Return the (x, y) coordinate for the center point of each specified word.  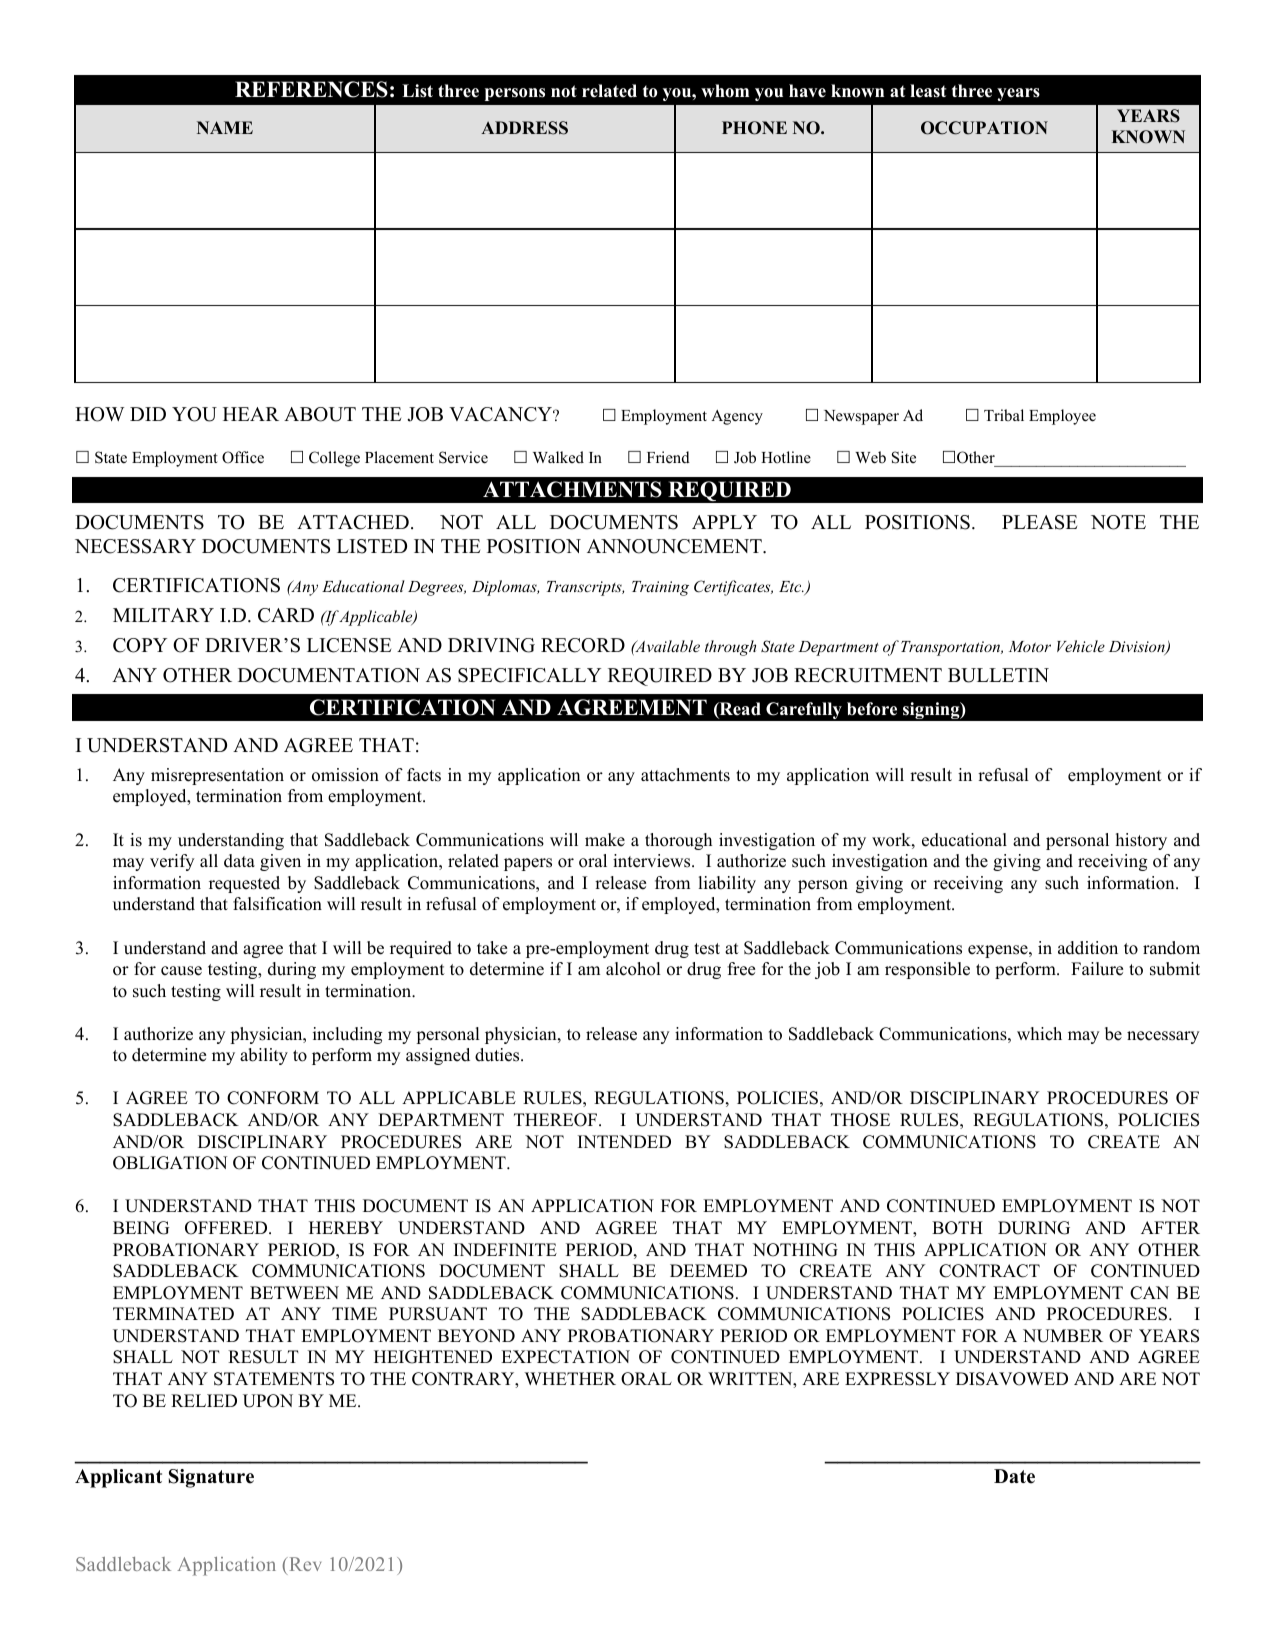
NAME (225, 127)
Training (660, 588)
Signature (211, 1478)
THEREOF (555, 1120)
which (1039, 1034)
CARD (286, 615)
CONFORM (273, 1098)
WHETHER (570, 1378)
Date (1014, 1476)
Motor (1030, 646)
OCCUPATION (984, 128)
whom (725, 91)
